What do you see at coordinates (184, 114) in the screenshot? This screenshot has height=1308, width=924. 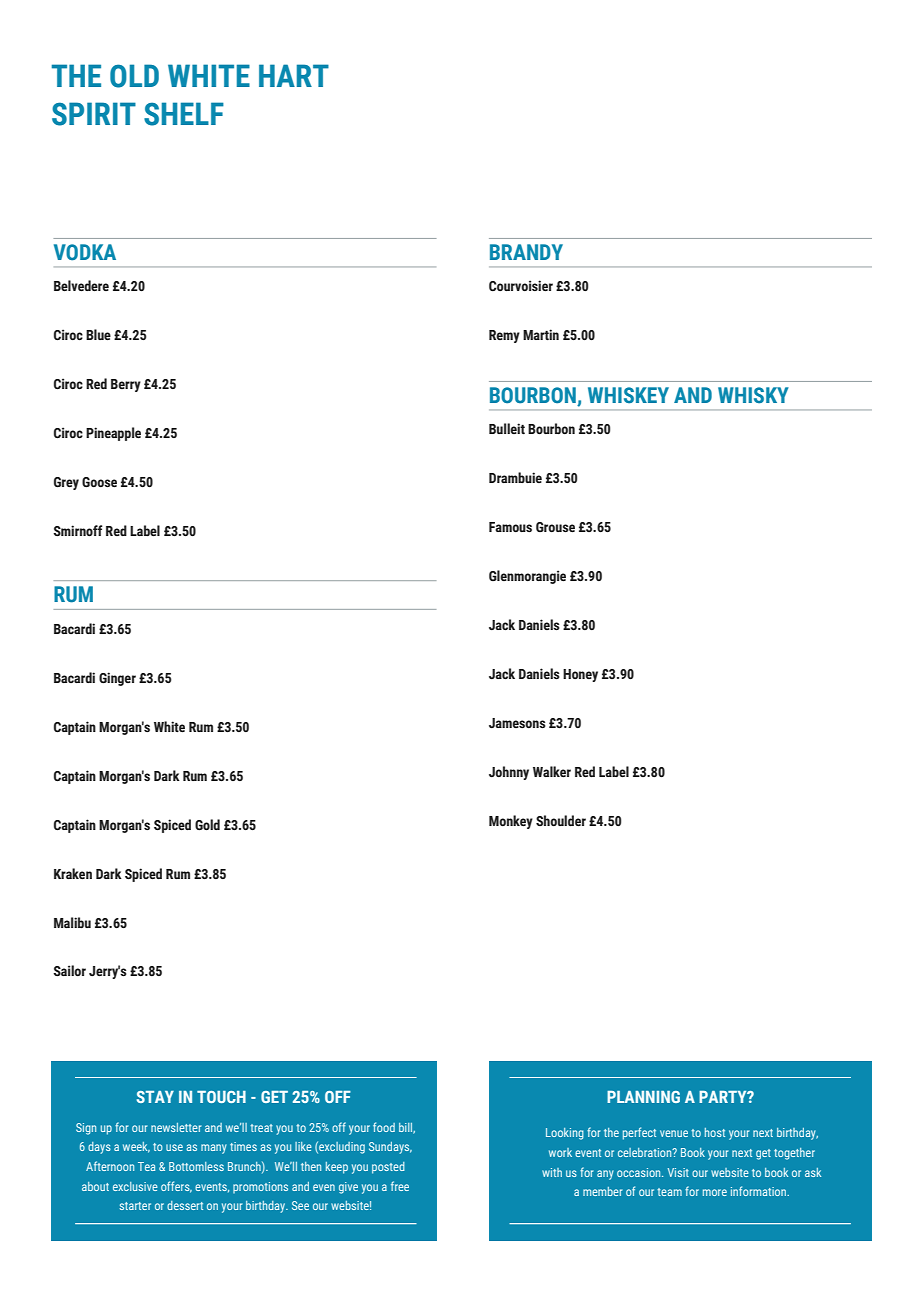 I see `SHELF` at bounding box center [184, 114].
